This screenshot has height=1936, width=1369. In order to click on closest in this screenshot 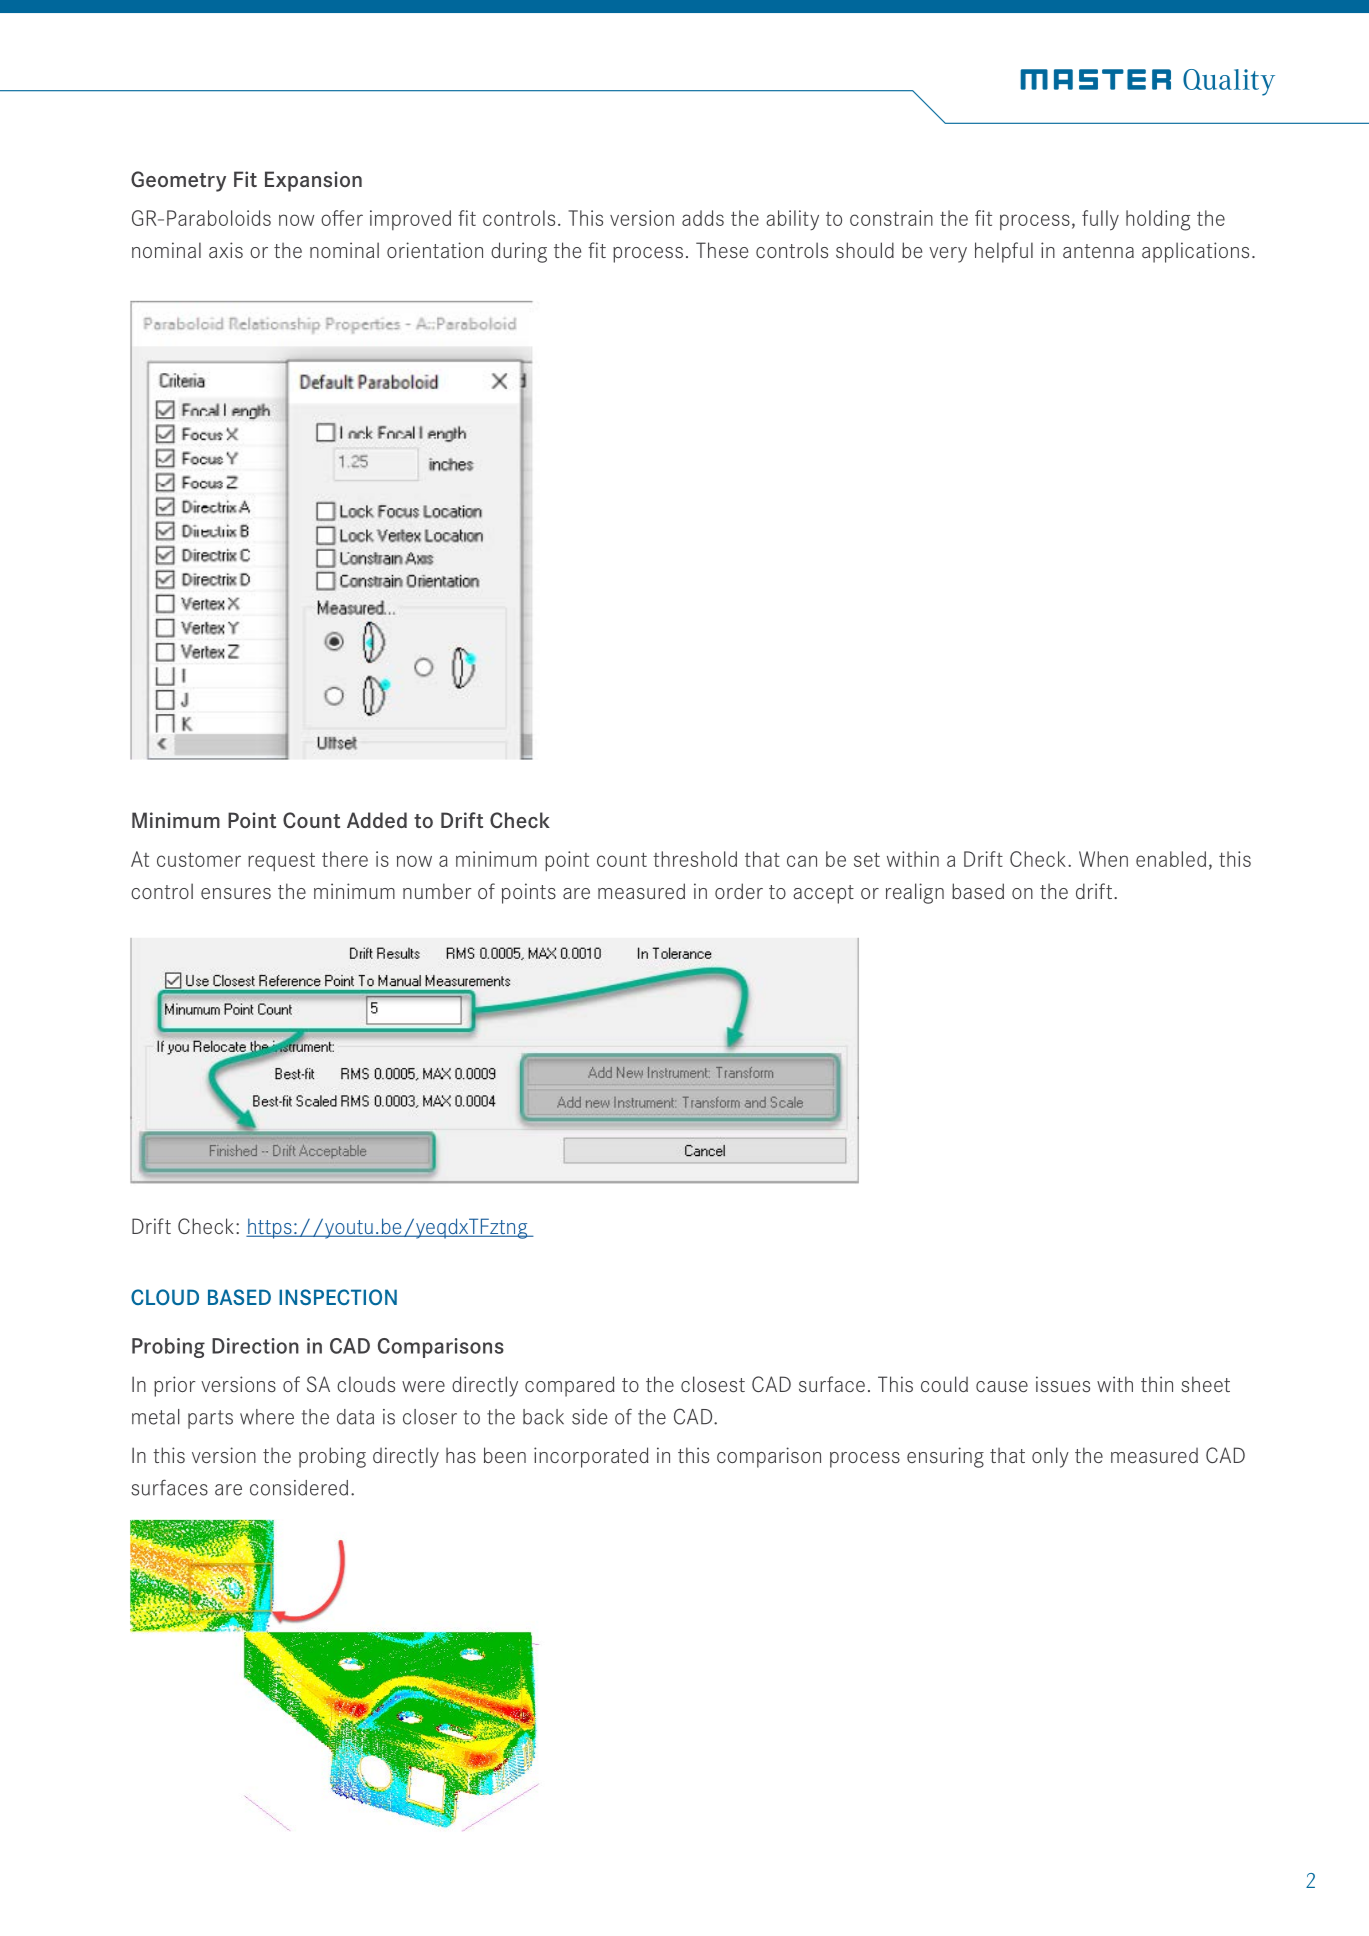, I will do `click(713, 1384)`.
